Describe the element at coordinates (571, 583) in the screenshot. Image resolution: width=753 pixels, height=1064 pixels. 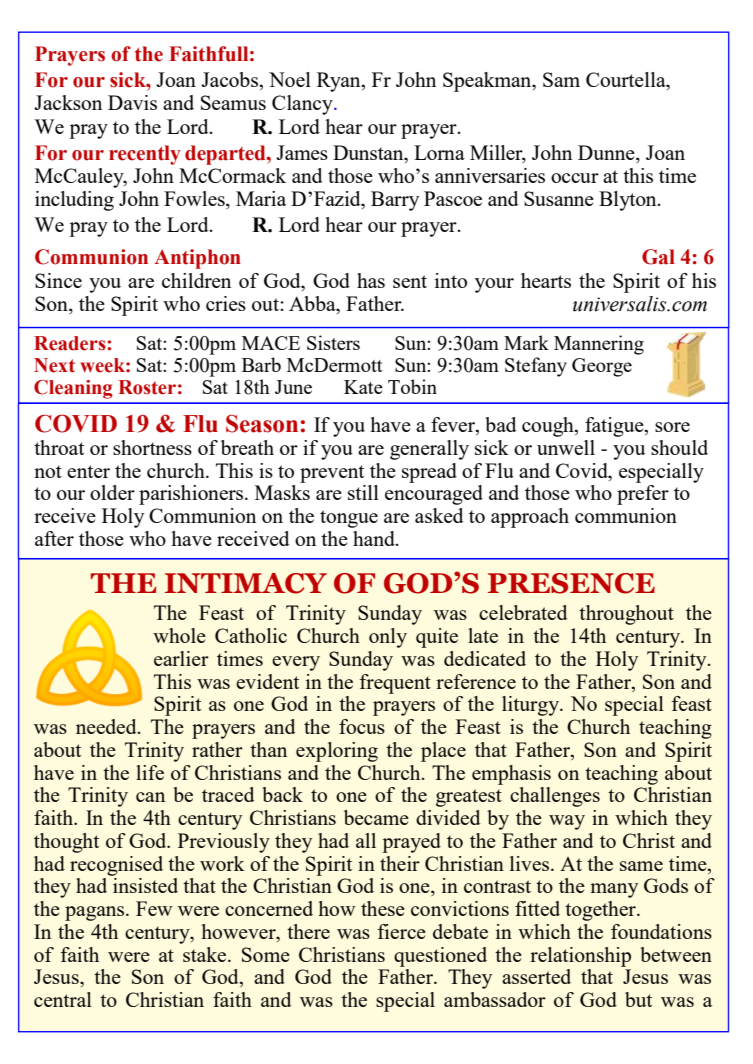
I see `PRESENCE` at that location.
